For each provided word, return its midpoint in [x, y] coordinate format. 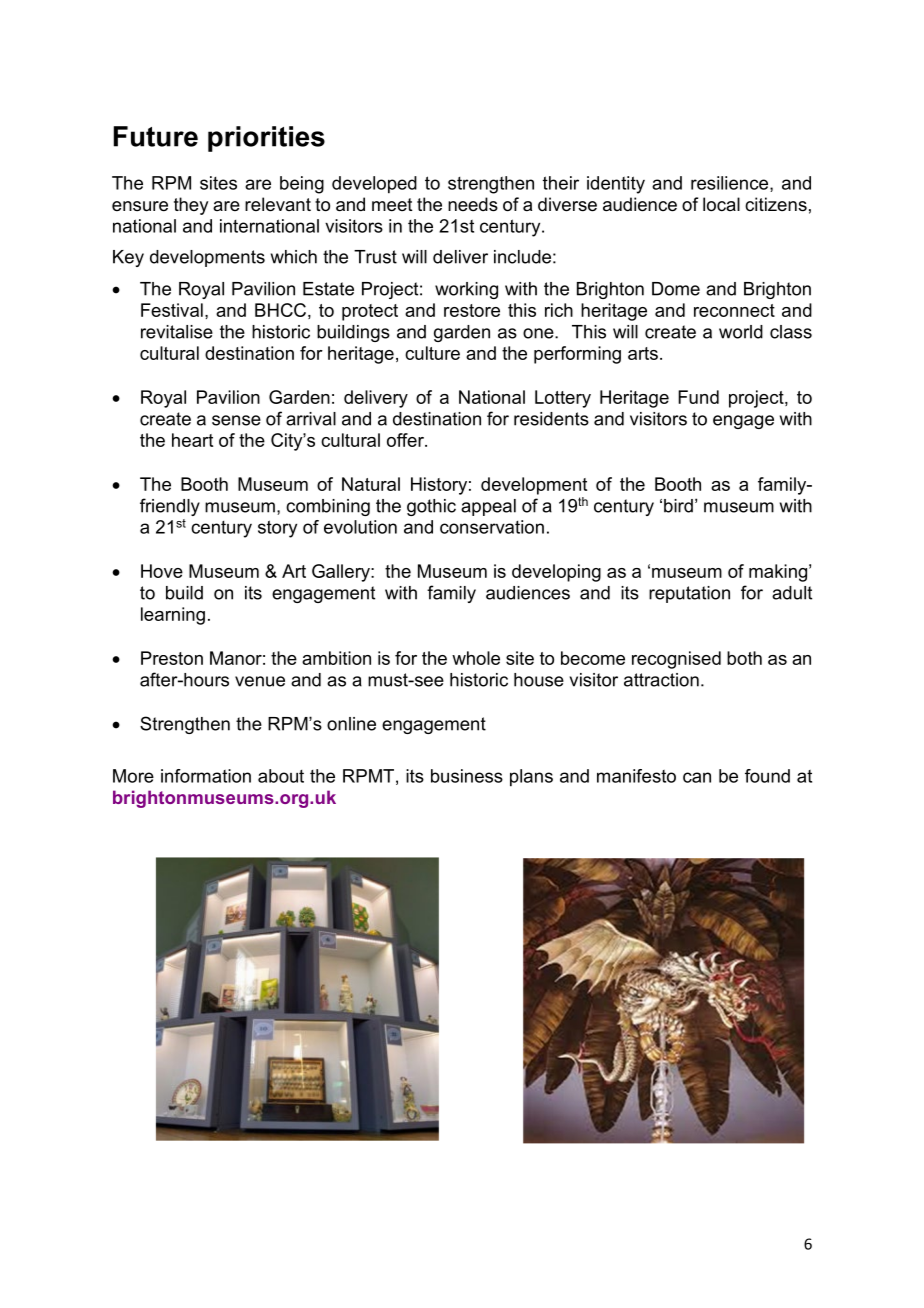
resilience [731, 184]
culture [432, 353]
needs [473, 204]
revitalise [177, 332]
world [741, 332]
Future [156, 136]
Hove [162, 571]
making [778, 573]
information [206, 776]
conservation [492, 527]
